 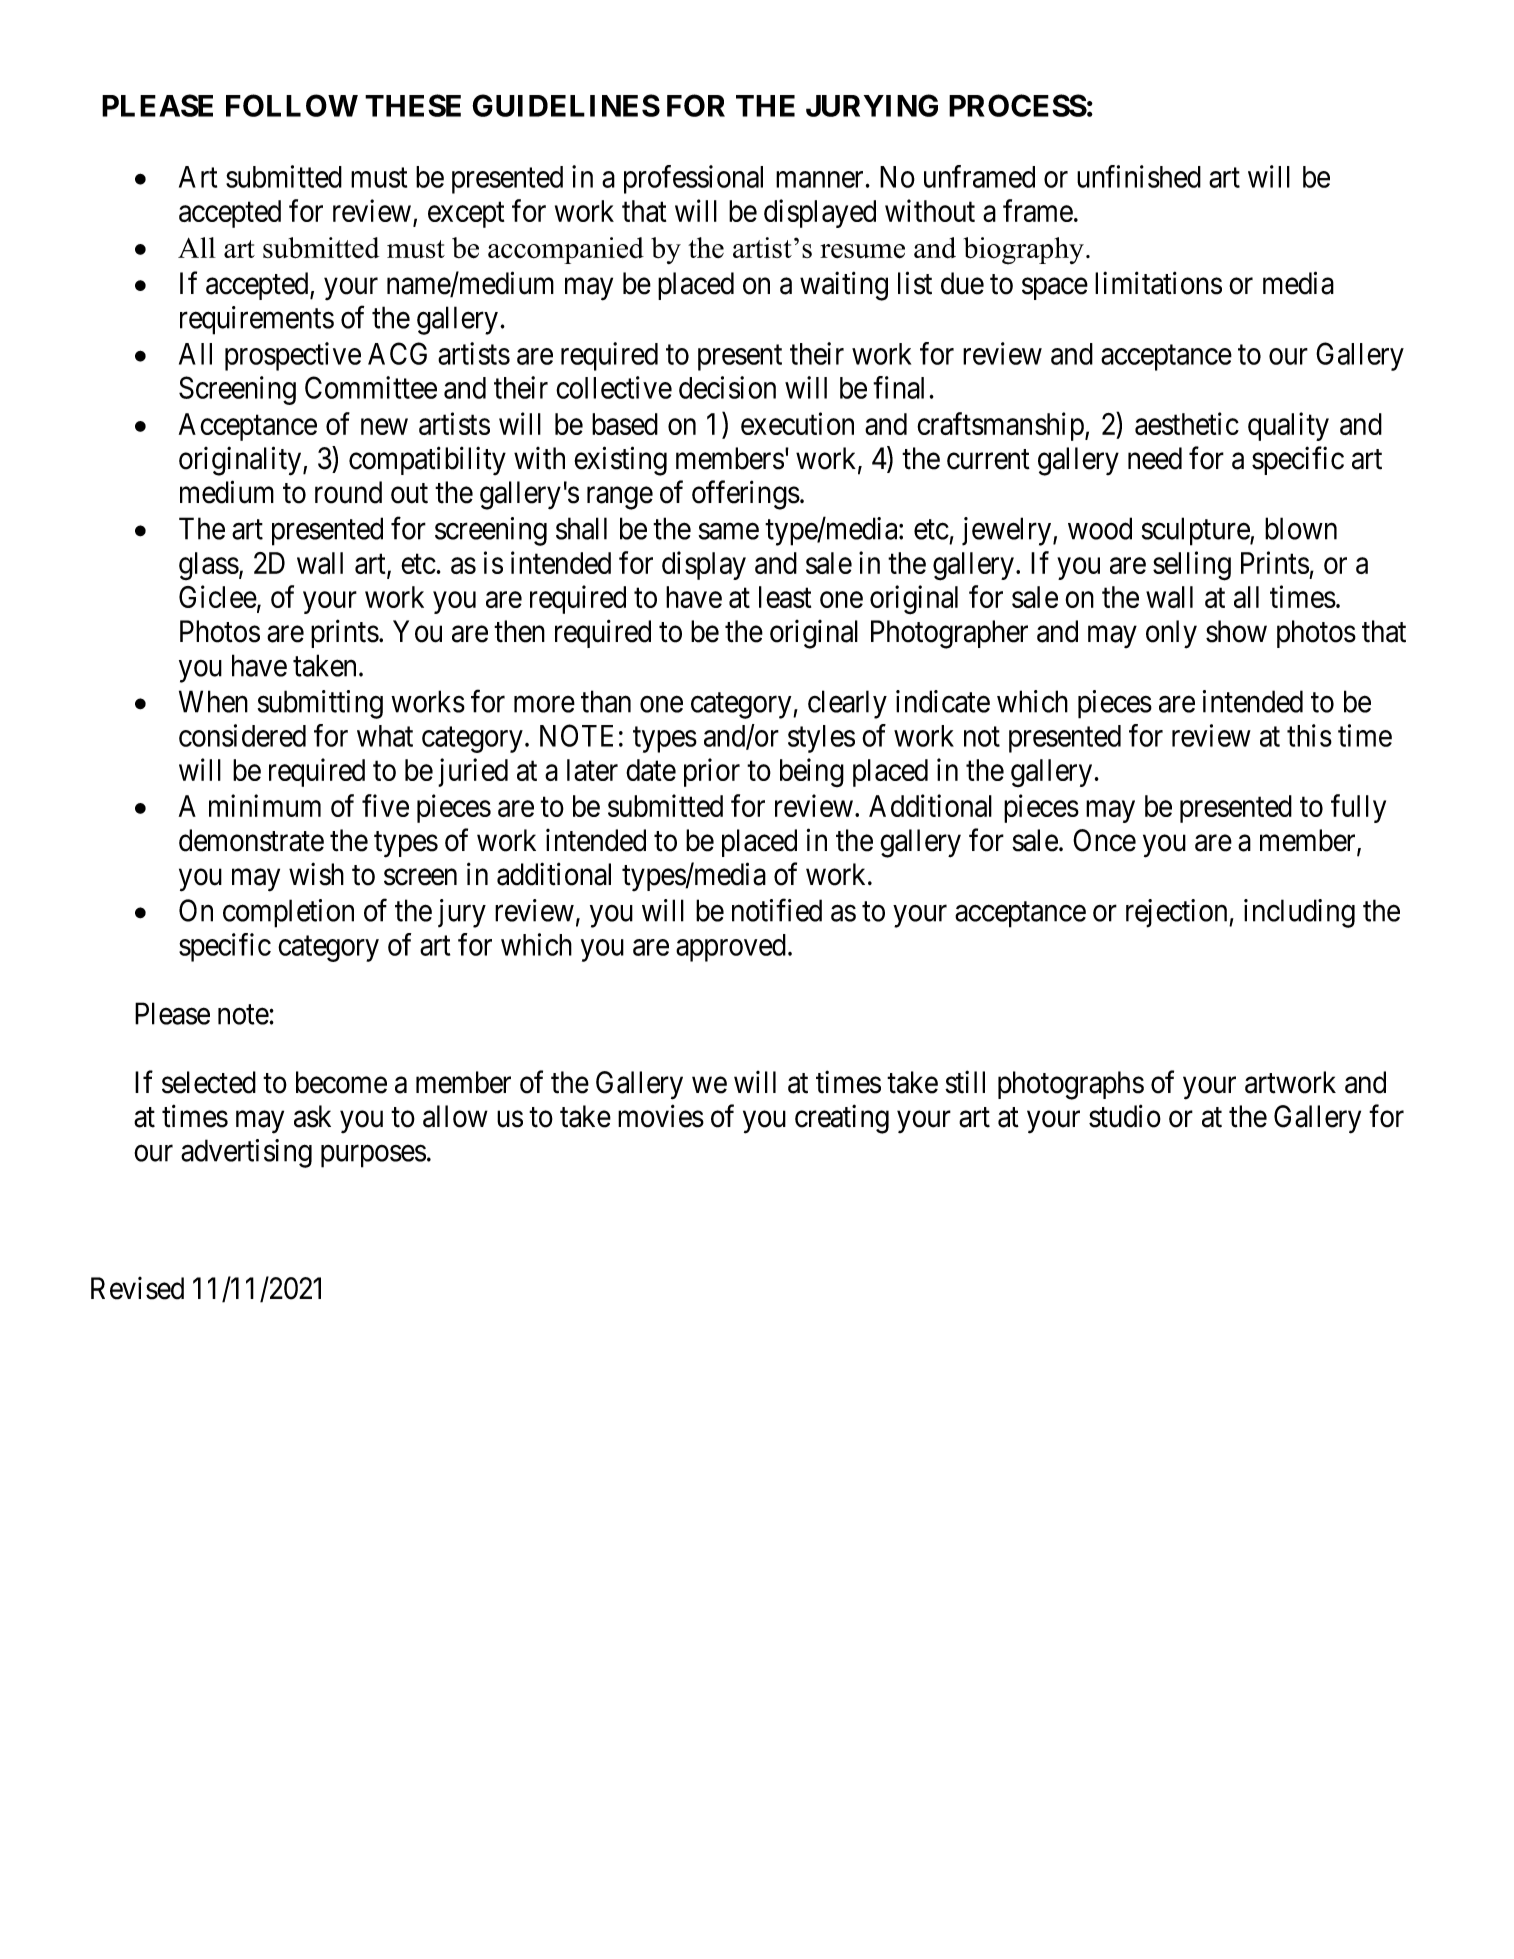 I want to click on submitting, so click(x=320, y=704).
